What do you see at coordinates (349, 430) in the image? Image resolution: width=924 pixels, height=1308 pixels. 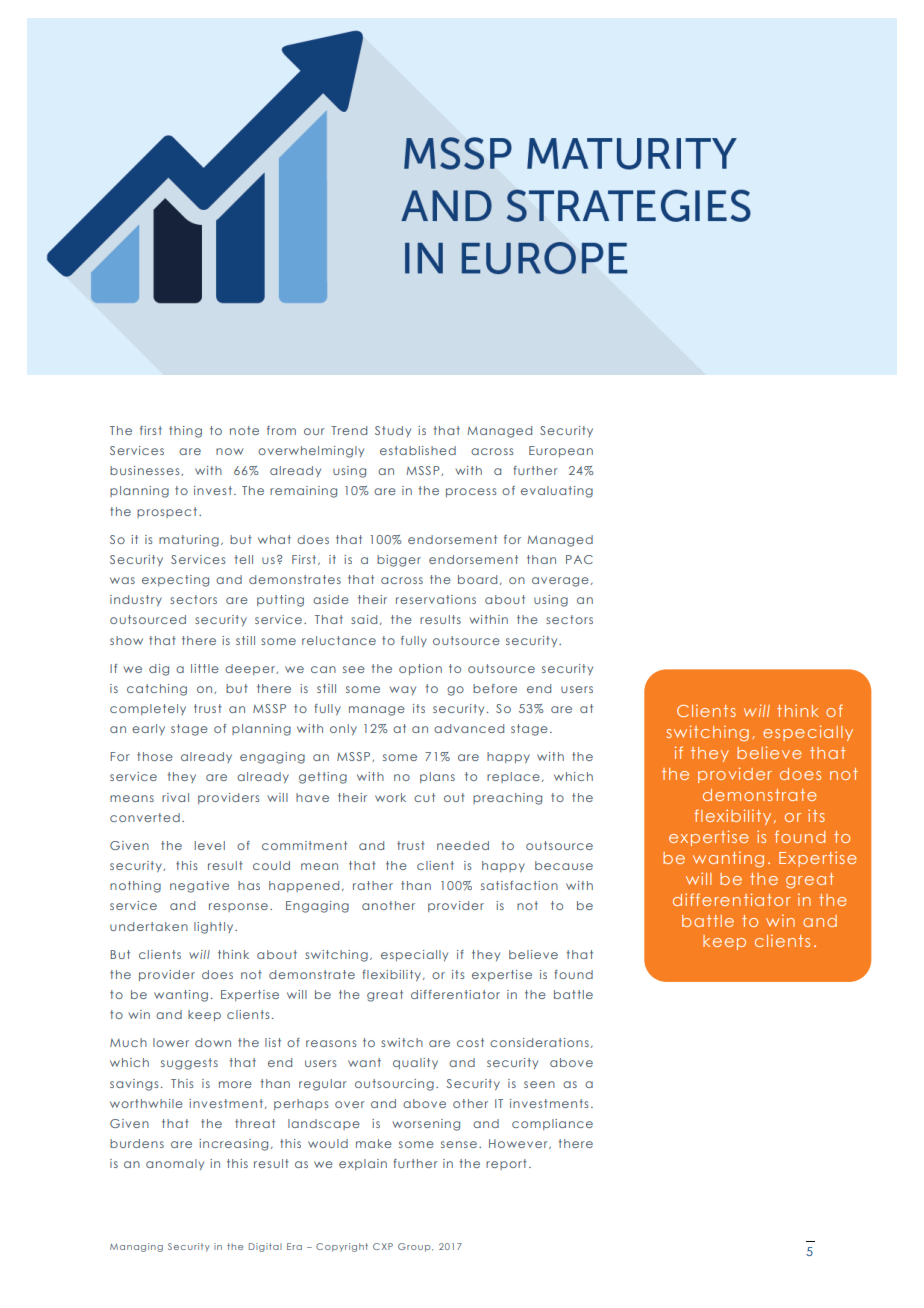 I see `Trend` at bounding box center [349, 430].
